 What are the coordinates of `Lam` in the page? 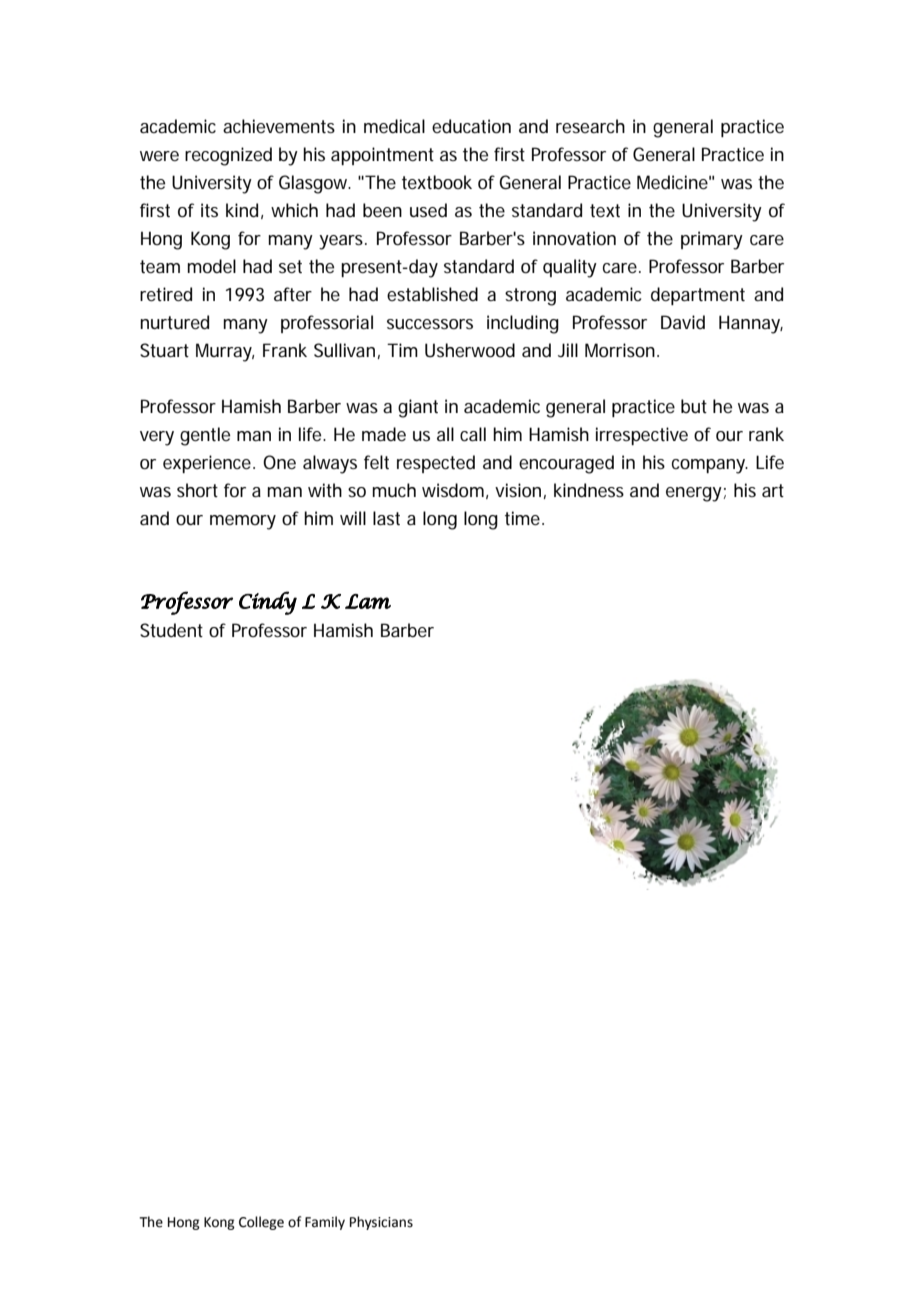 It's located at (368, 601).
